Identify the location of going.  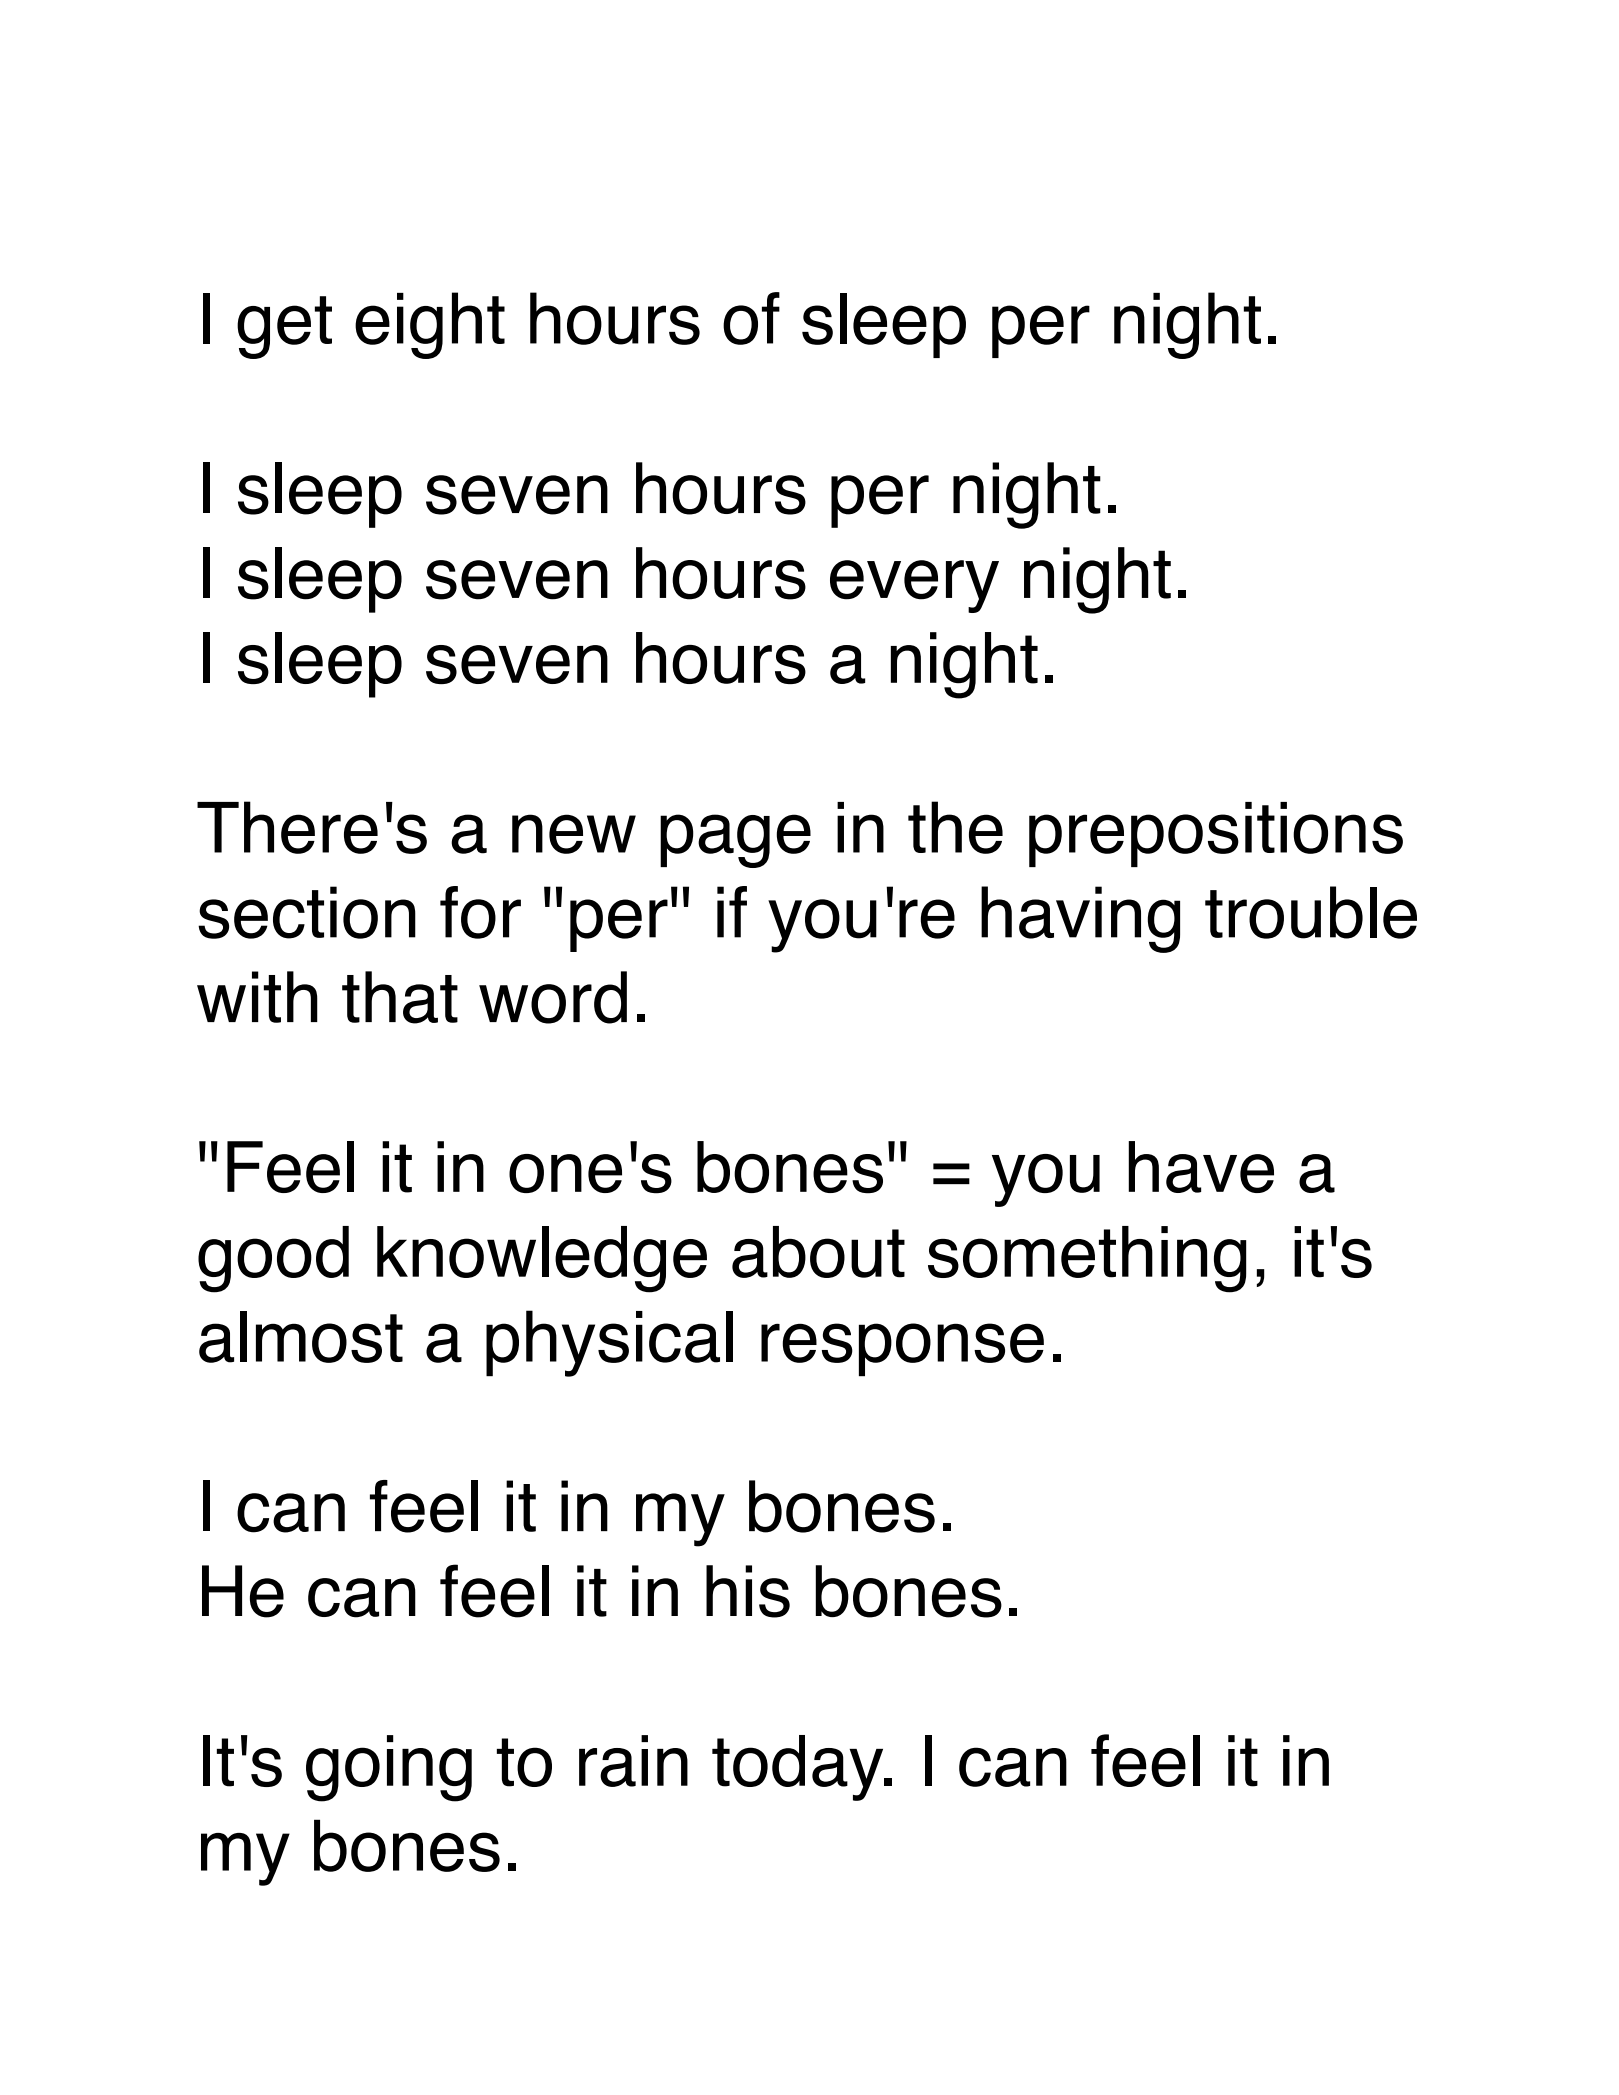
(389, 1768).
